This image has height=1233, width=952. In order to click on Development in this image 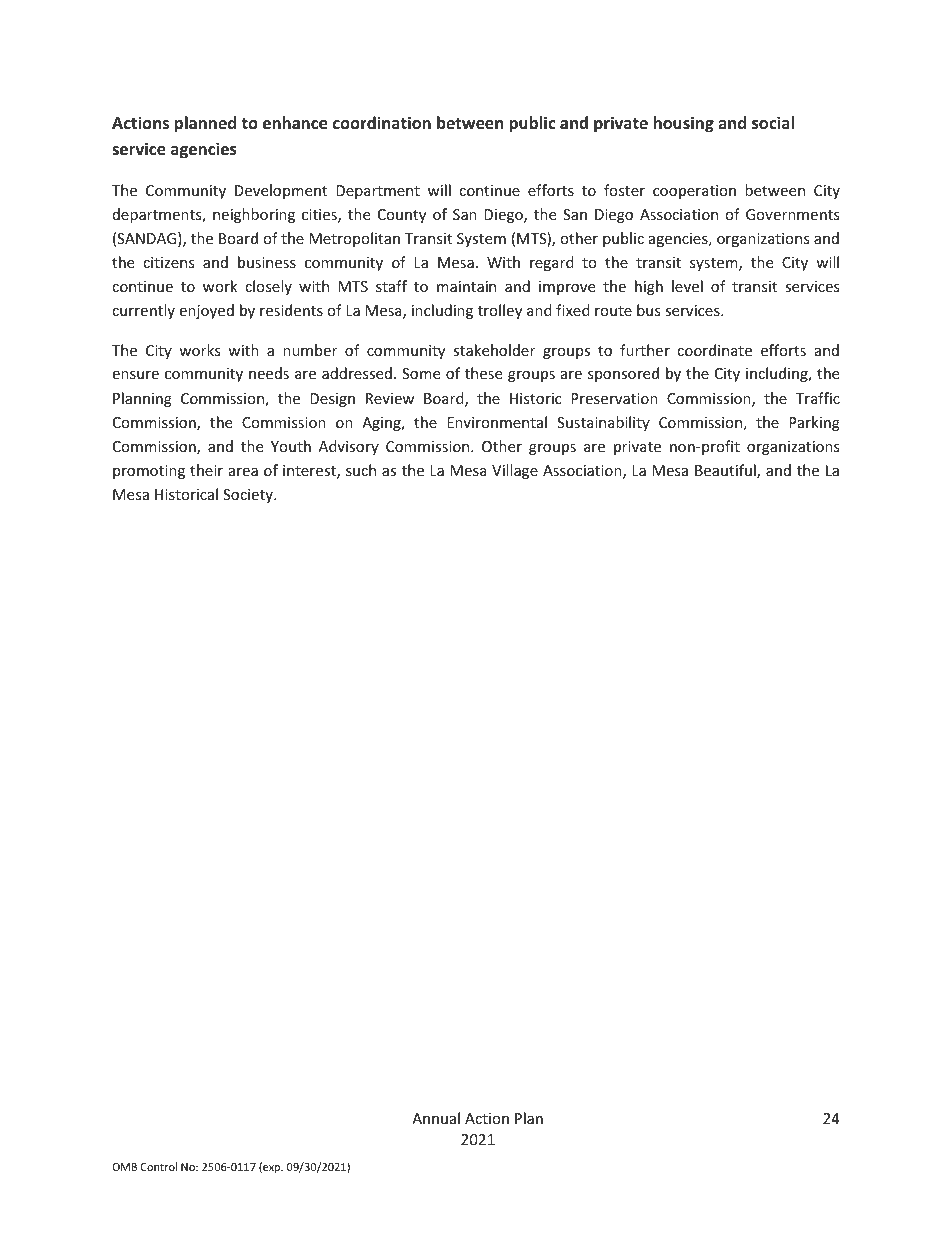, I will do `click(281, 191)`.
